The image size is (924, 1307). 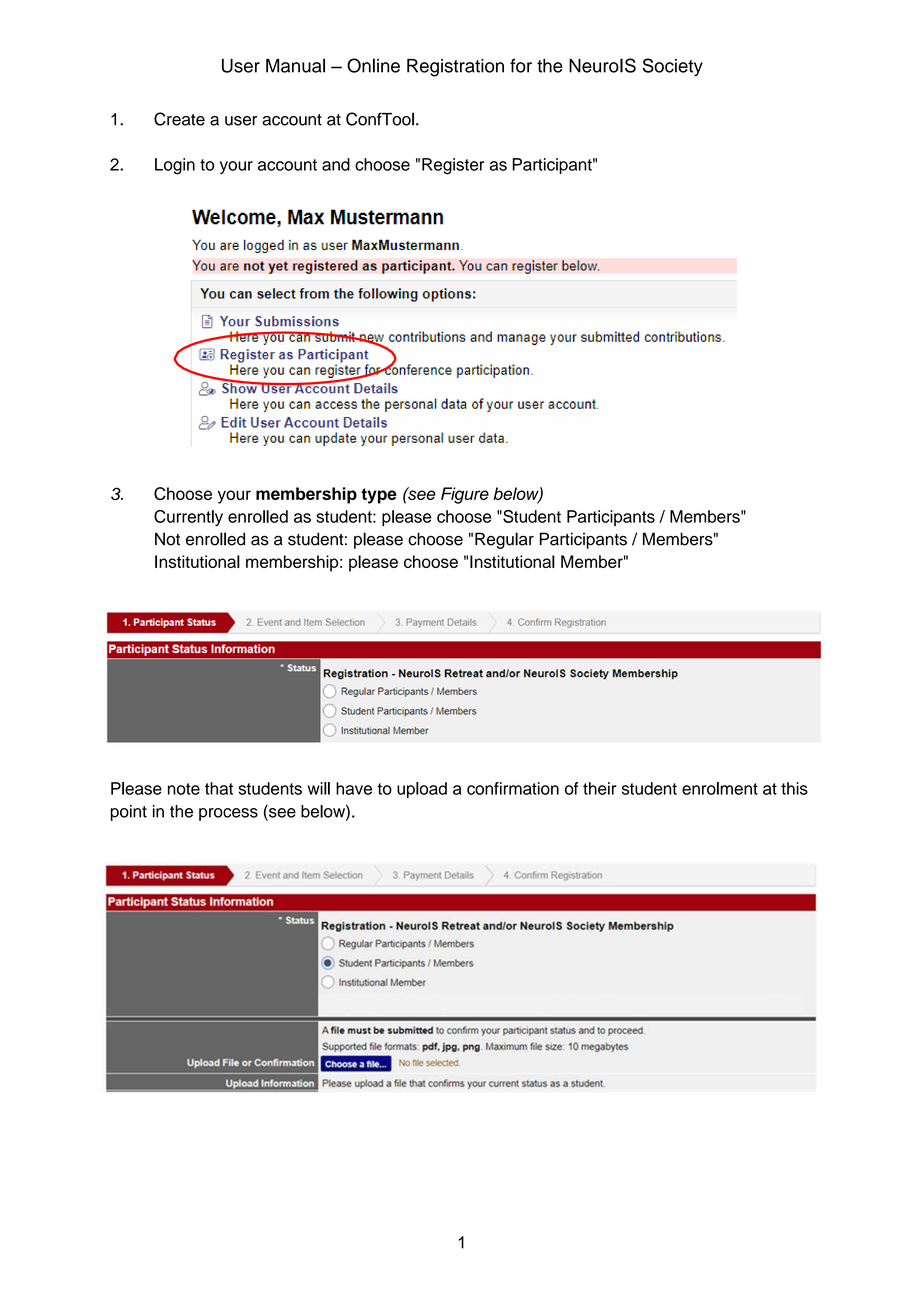 What do you see at coordinates (794, 788) in the screenshot?
I see `this` at bounding box center [794, 788].
